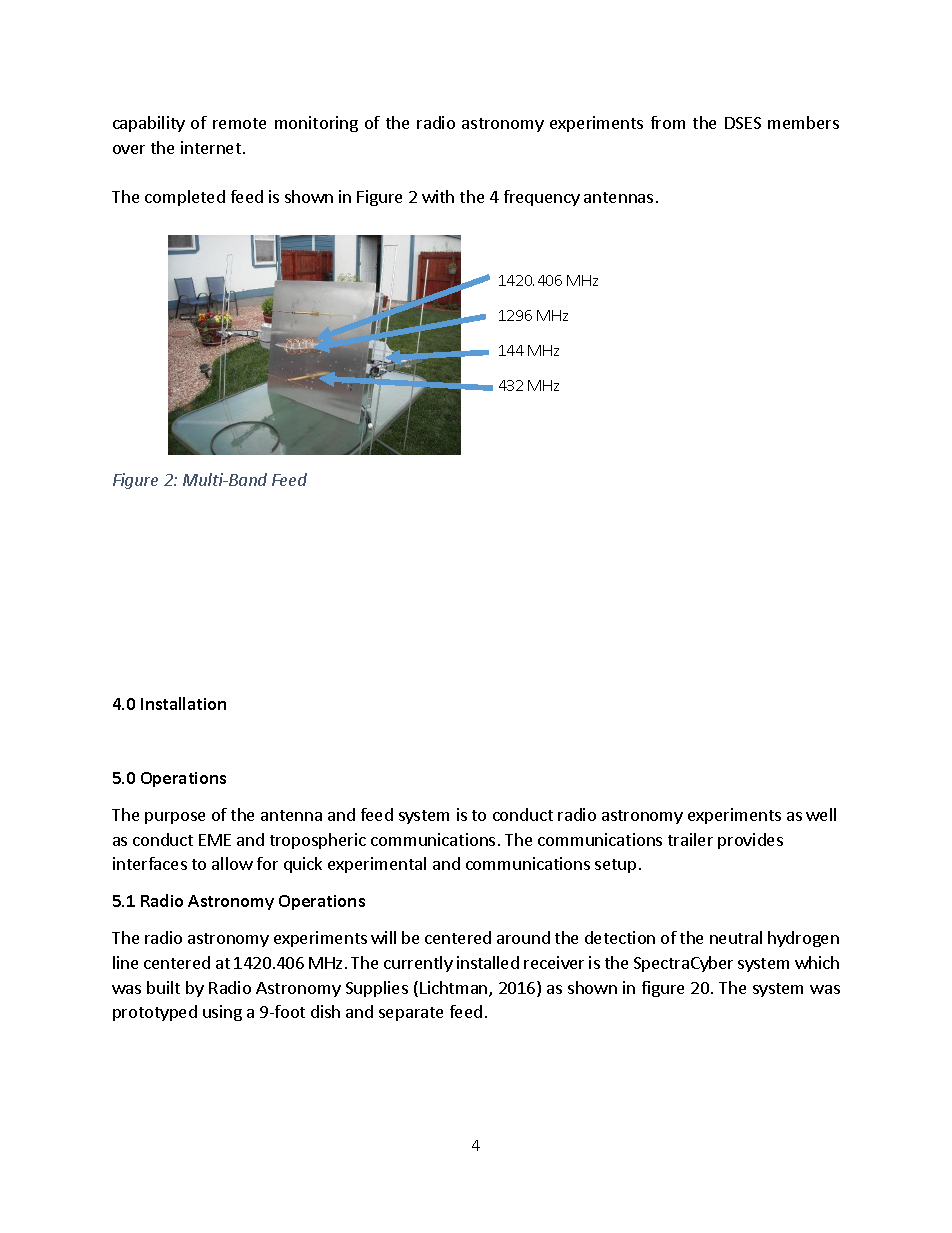 This document has width=952, height=1233. I want to click on internet, so click(211, 147).
